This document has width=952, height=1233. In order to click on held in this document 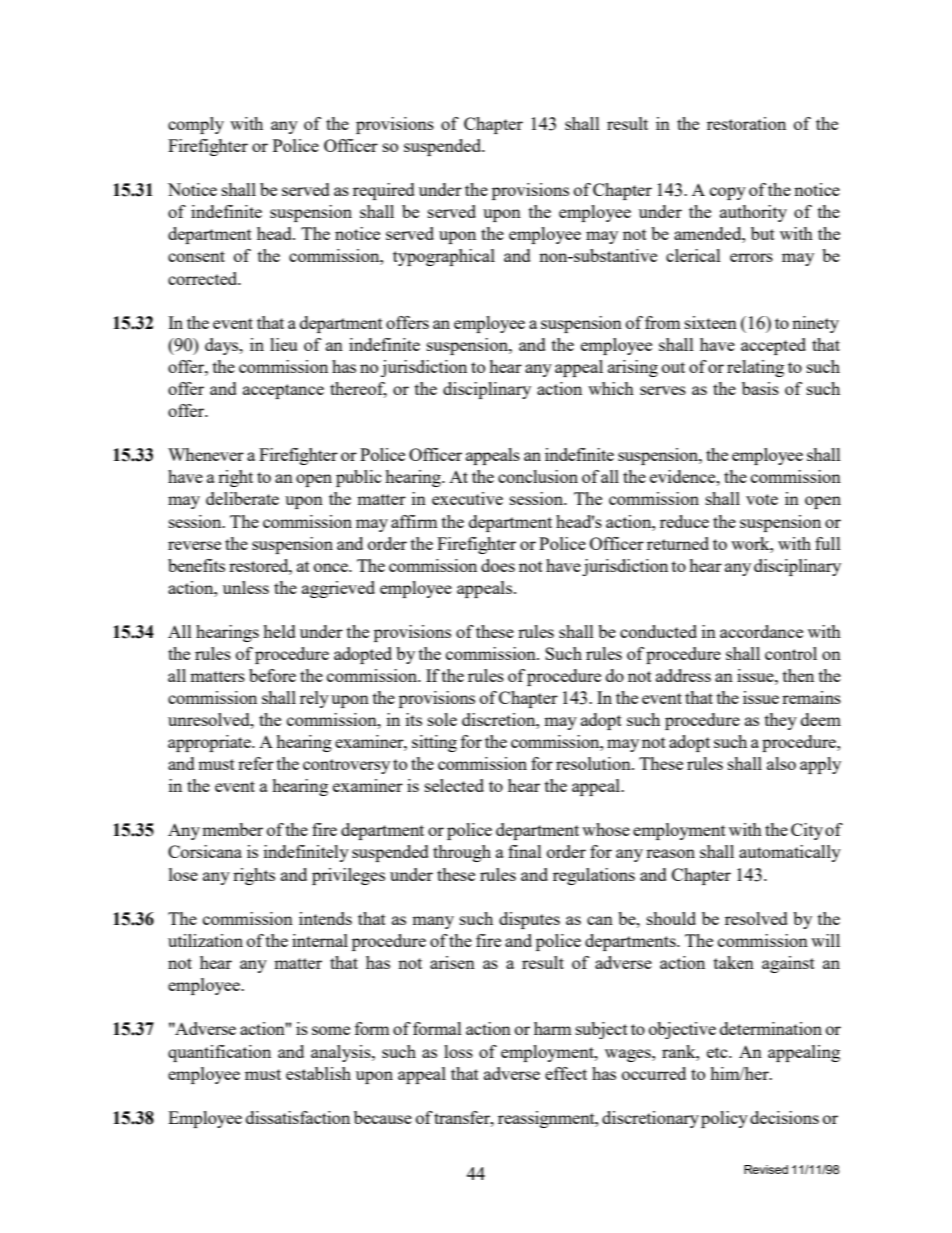, I will do `click(279, 631)`.
